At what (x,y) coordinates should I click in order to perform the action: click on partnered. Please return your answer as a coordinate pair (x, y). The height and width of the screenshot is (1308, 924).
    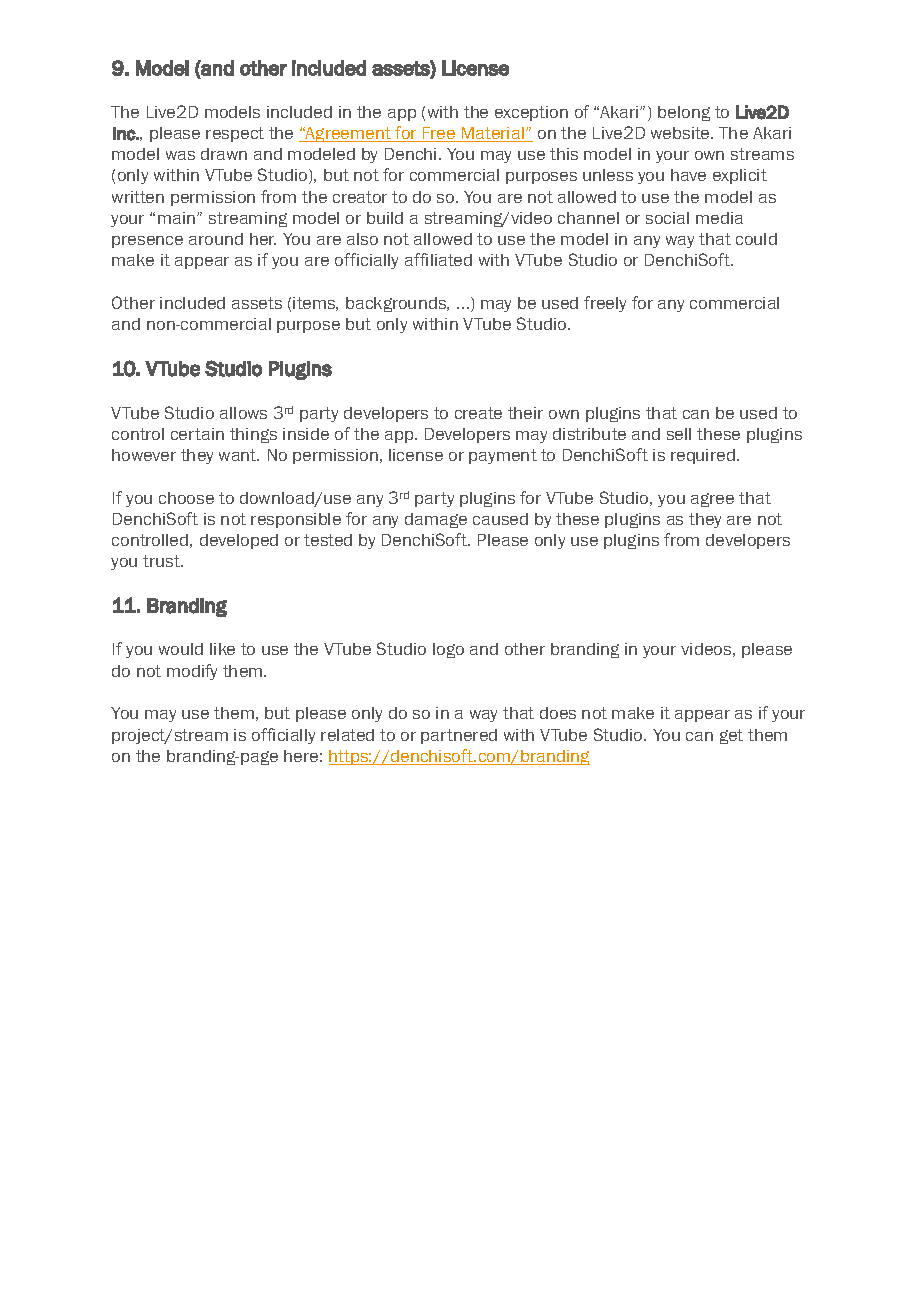
    Looking at the image, I should click on (459, 736).
